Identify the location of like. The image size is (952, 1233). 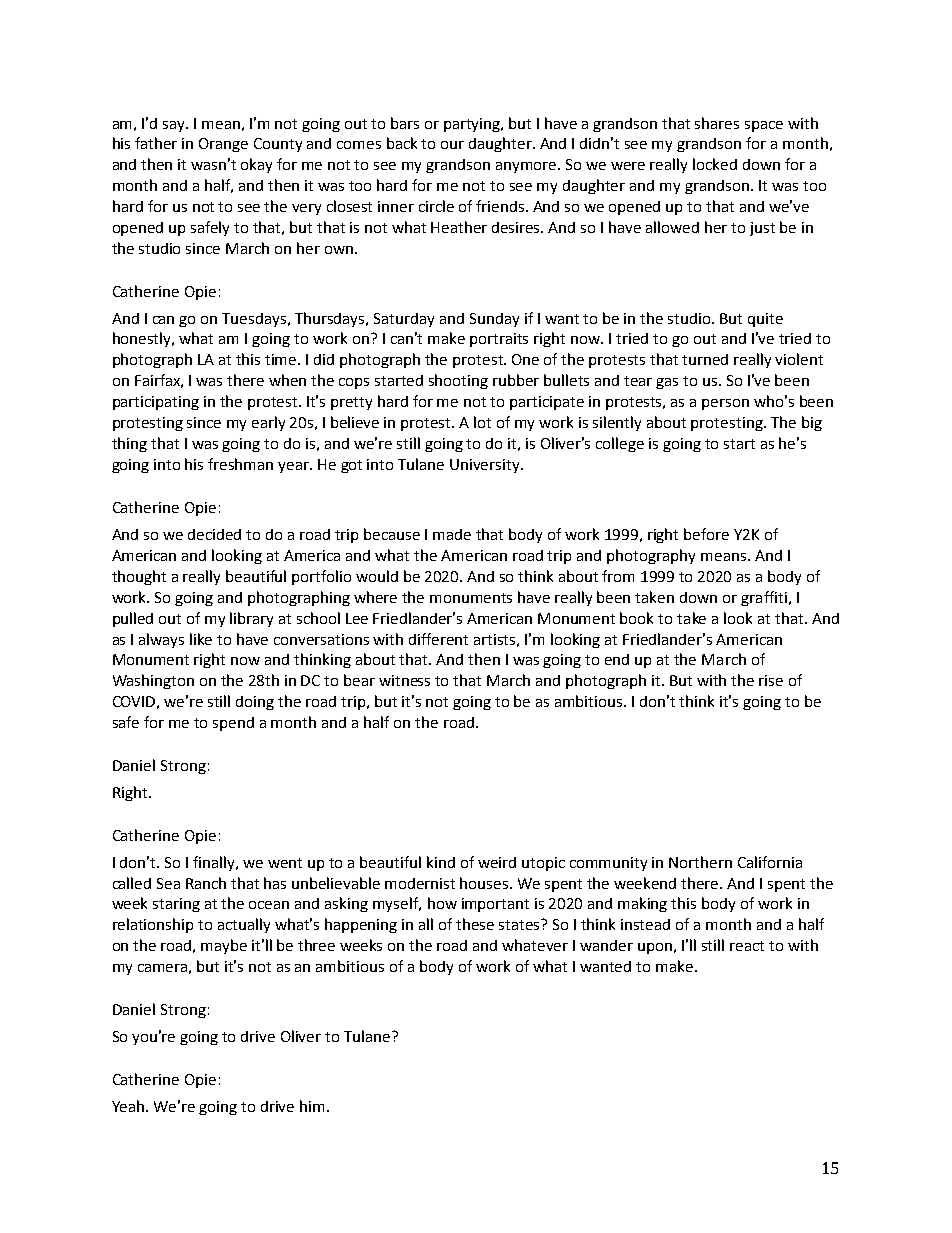
(201, 639).
